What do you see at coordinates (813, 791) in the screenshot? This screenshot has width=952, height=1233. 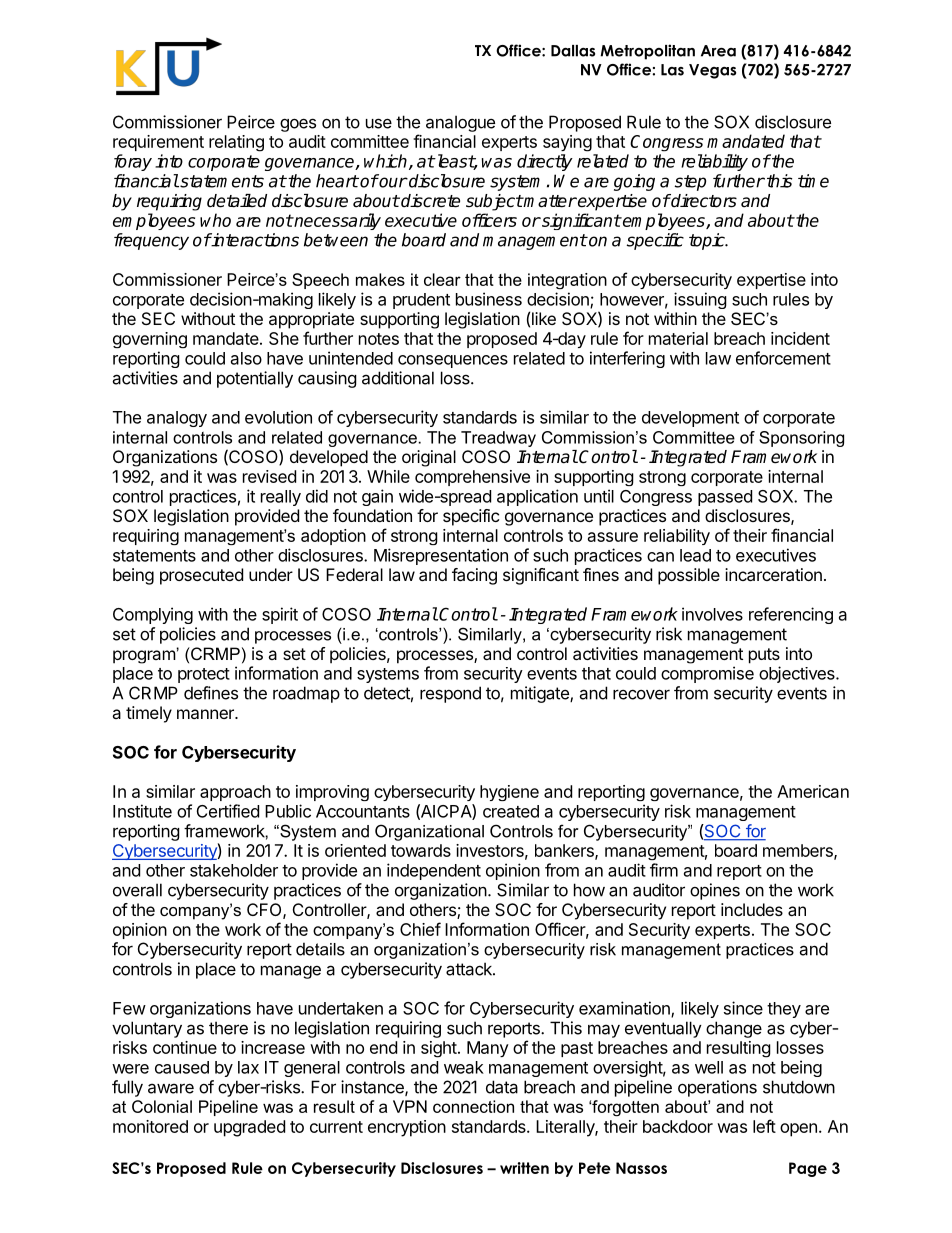 I see `American` at bounding box center [813, 791].
